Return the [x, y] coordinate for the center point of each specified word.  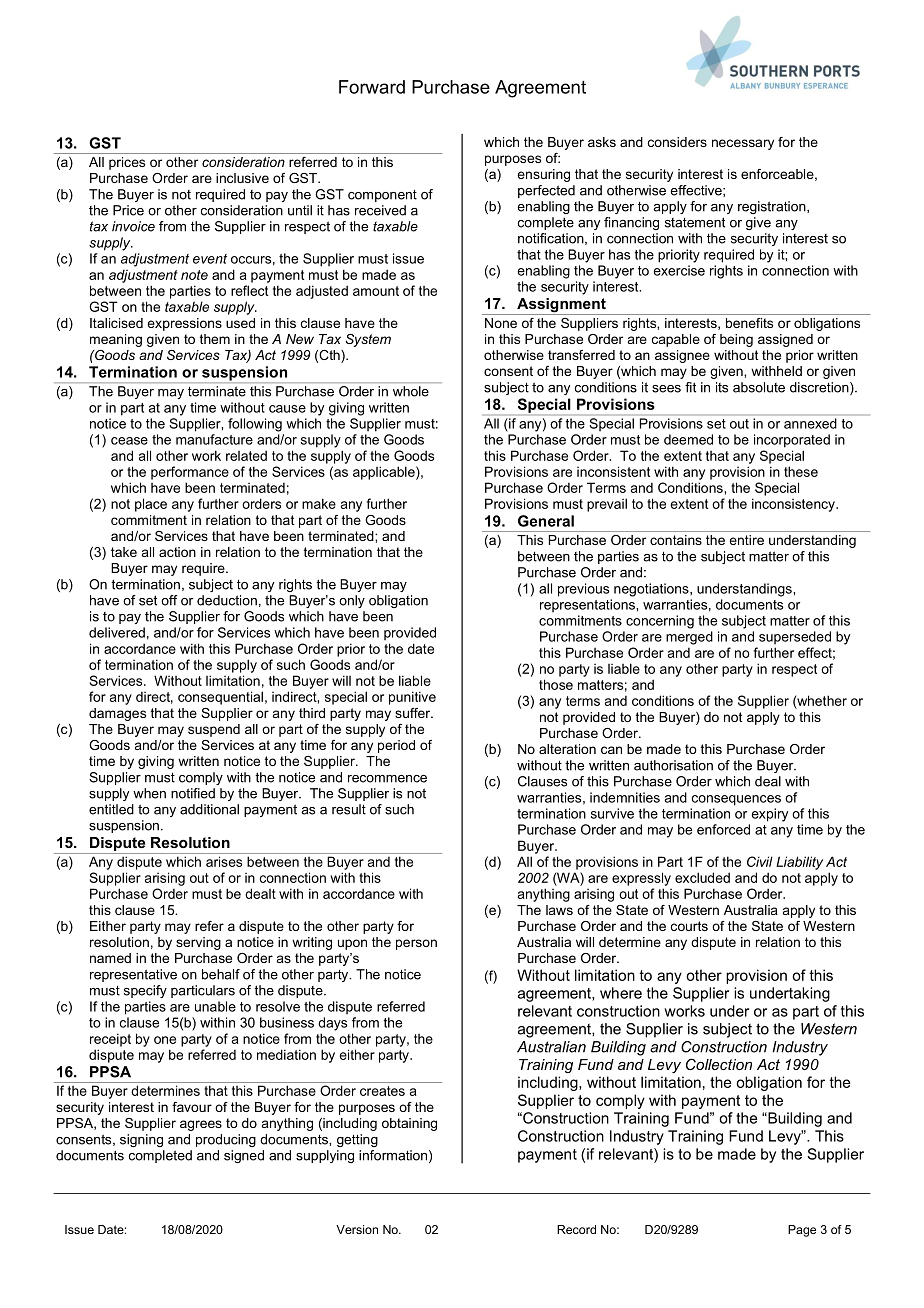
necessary [743, 144]
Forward [372, 87]
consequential [220, 698]
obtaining [409, 1124]
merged [689, 638]
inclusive [242, 178]
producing [226, 1140]
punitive [412, 698]
